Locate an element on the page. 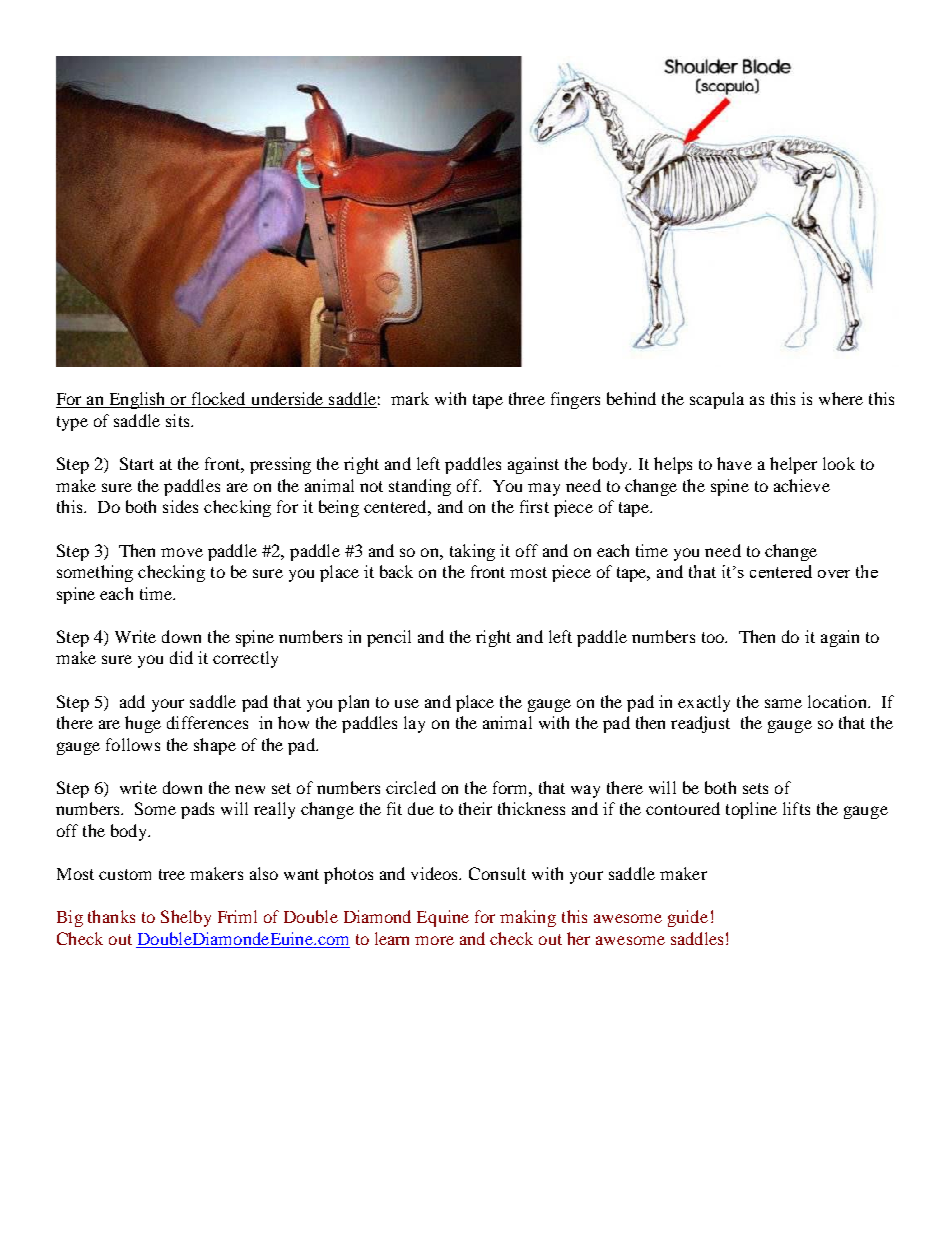 The width and height of the document is (952, 1233). use is located at coordinates (407, 703).
